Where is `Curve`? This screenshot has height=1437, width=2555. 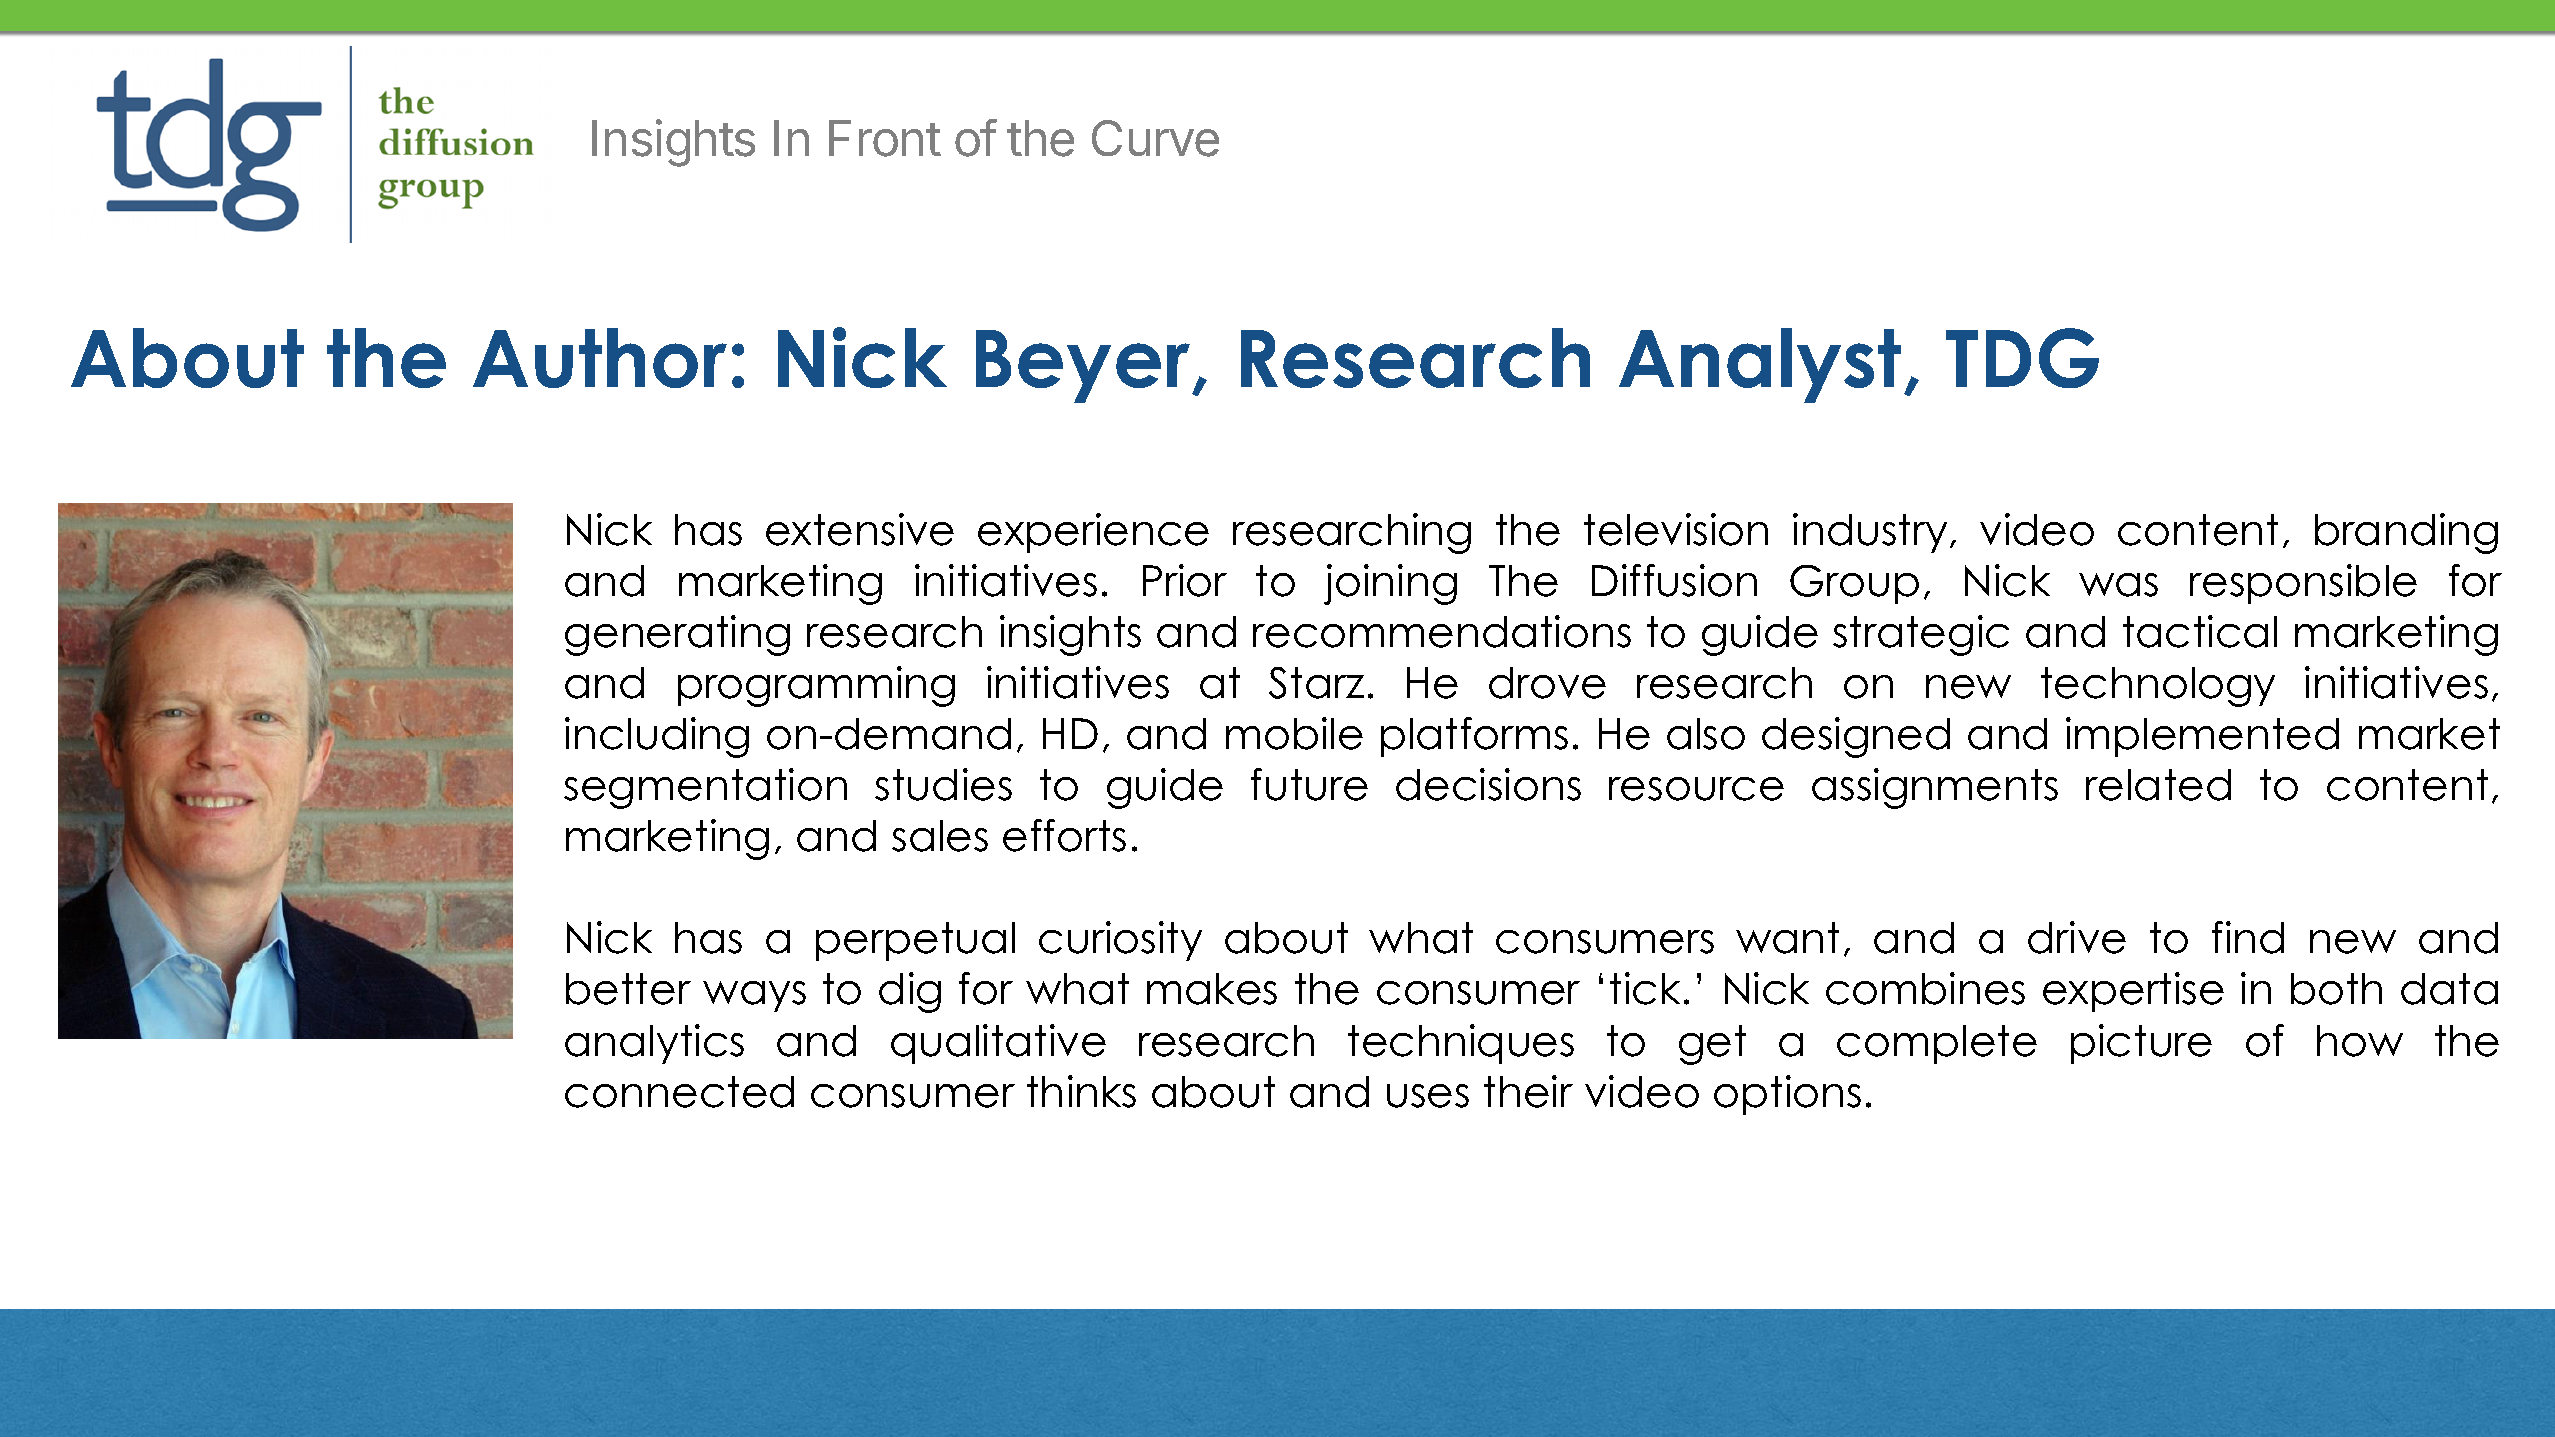 Curve is located at coordinates (1155, 138).
